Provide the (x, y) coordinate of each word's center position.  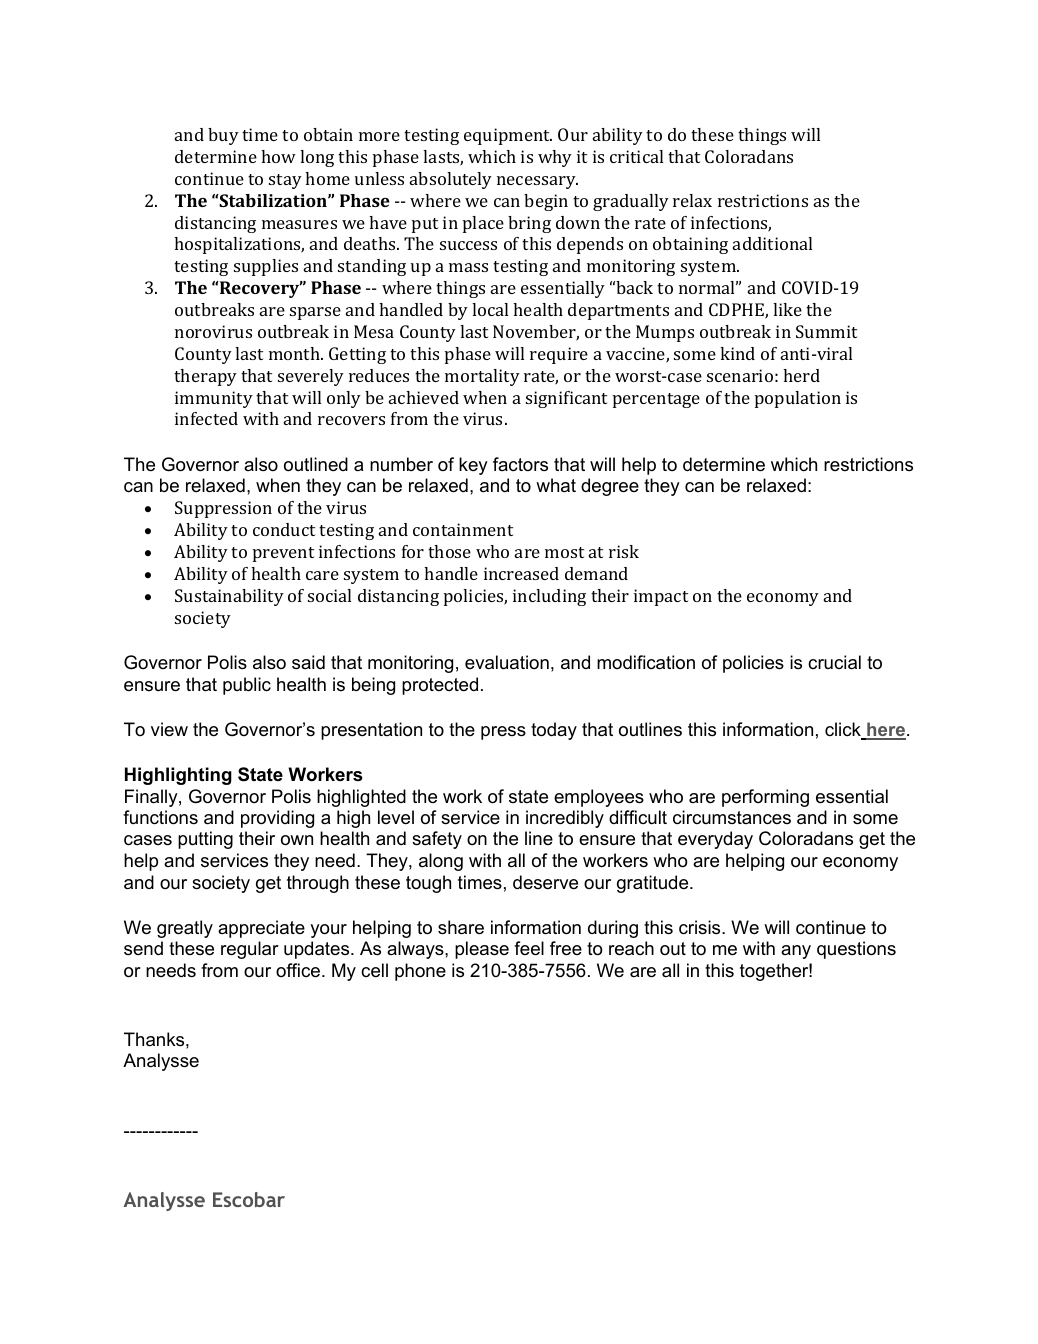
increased (521, 573)
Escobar (249, 1199)
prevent (283, 554)
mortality (482, 377)
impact (661, 597)
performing (765, 798)
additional (772, 243)
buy (223, 136)
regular (250, 950)
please (482, 950)
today (554, 731)
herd (801, 375)
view (169, 729)
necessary (537, 182)
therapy (205, 377)
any (796, 952)
